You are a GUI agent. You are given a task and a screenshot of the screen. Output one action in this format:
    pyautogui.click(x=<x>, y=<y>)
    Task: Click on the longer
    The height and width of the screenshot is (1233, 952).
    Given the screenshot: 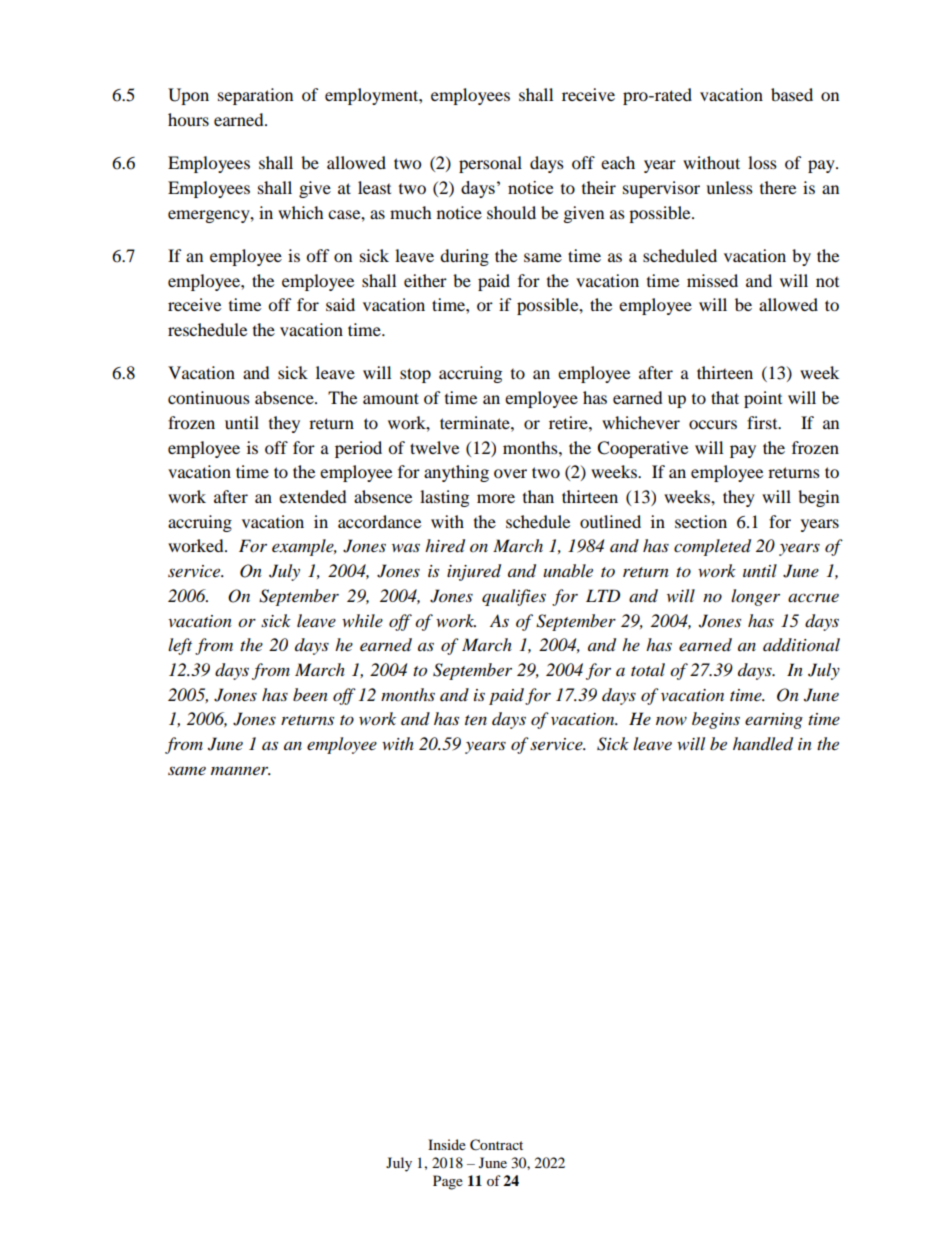 What is the action you would take?
    pyautogui.click(x=755, y=597)
